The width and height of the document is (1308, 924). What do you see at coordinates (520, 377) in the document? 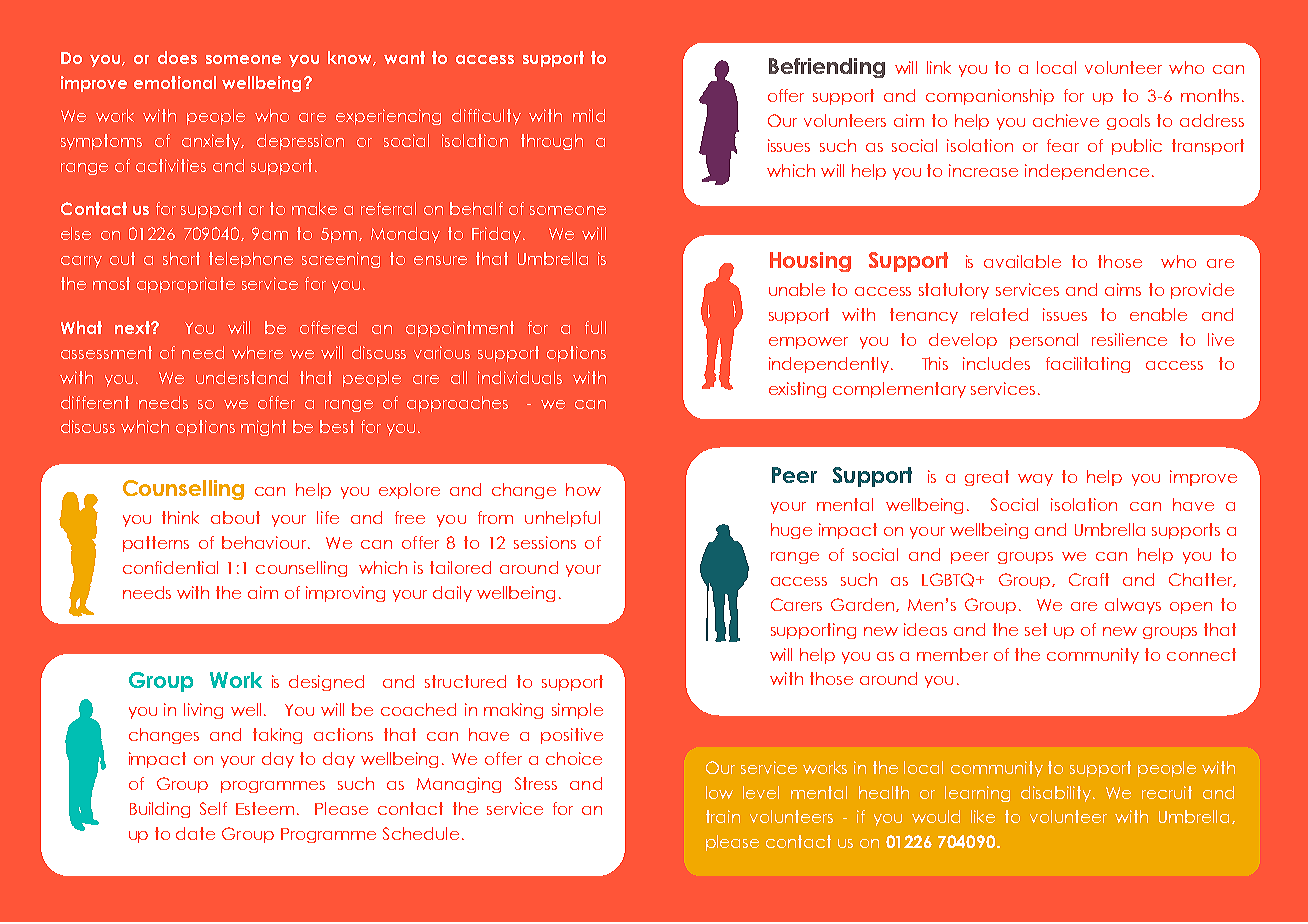
I see `individuals` at bounding box center [520, 377].
